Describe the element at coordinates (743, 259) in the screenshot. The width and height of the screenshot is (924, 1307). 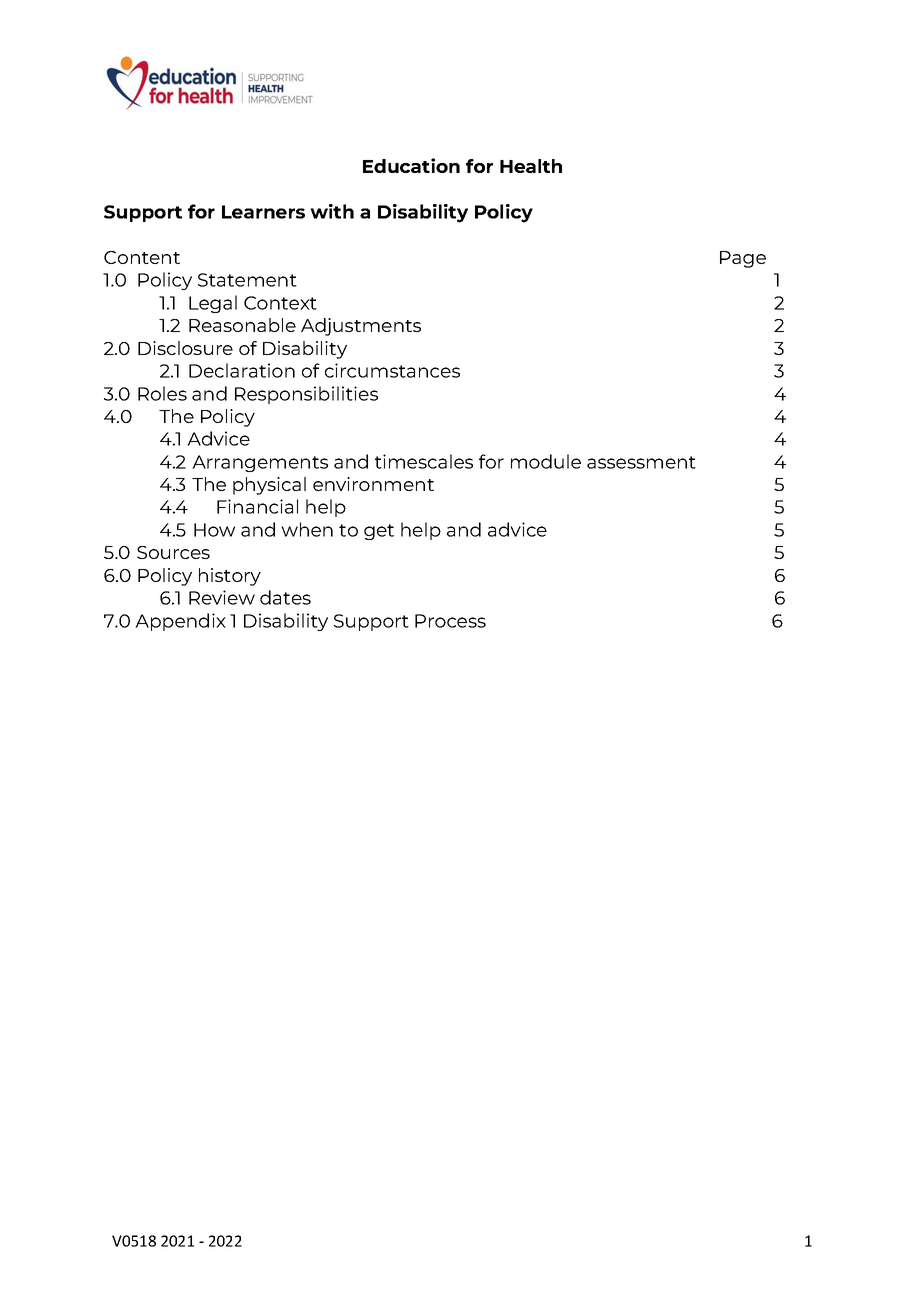
I see `Page` at that location.
